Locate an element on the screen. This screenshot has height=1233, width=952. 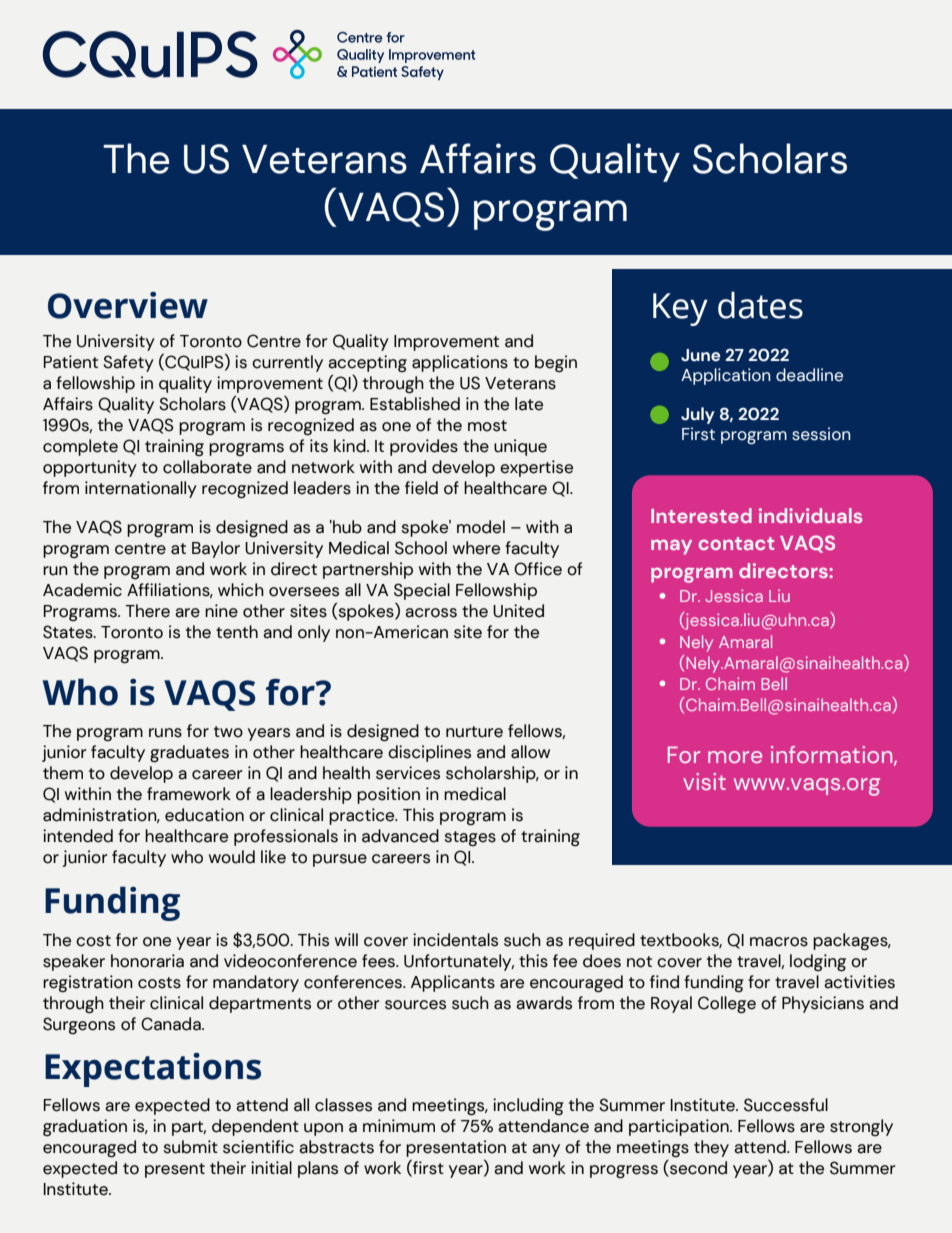
individuals is located at coordinates (810, 515).
